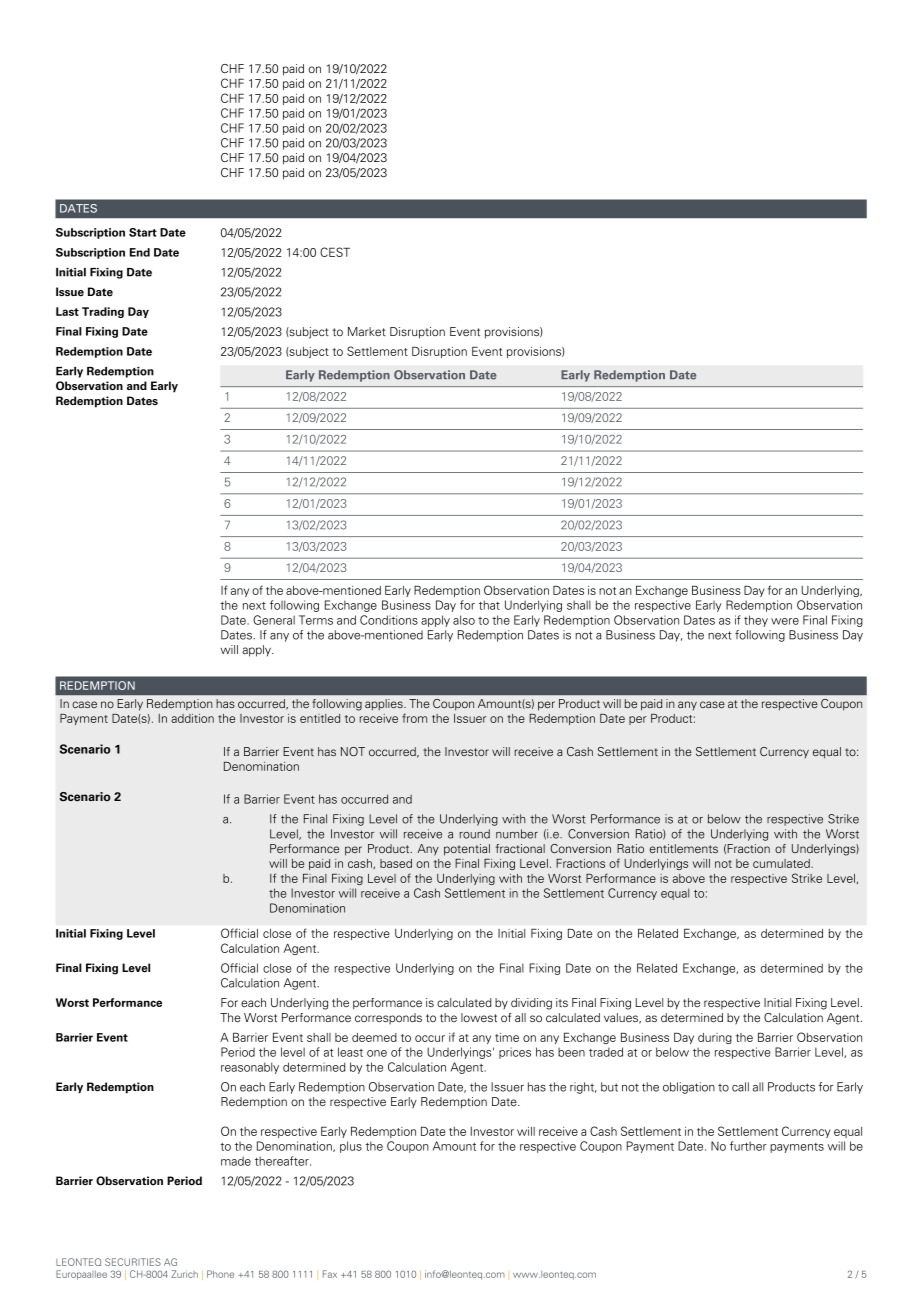 Image resolution: width=924 pixels, height=1307 pixels. I want to click on Fax, so click(330, 1274).
